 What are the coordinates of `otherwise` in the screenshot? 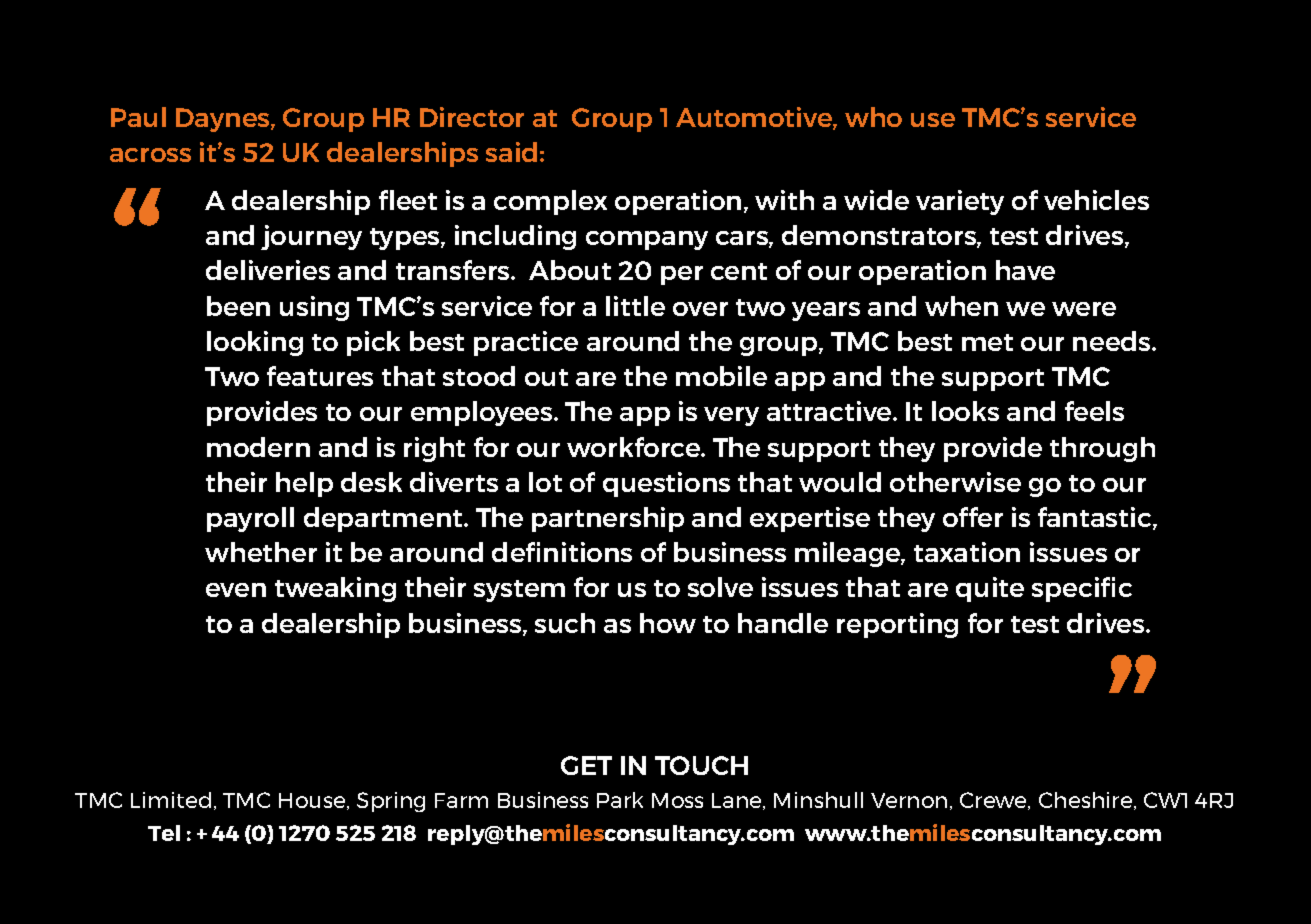 It's located at (955, 482).
